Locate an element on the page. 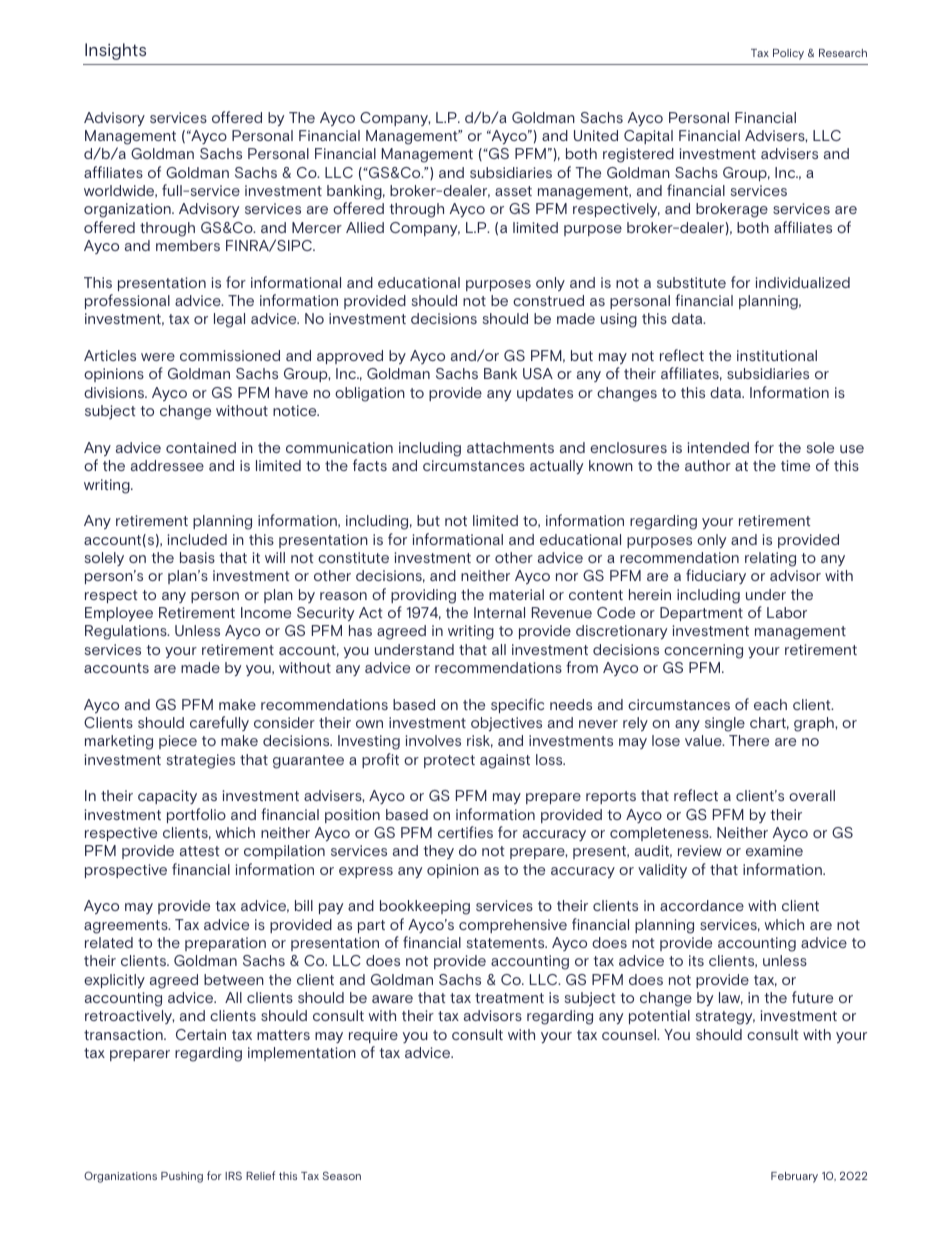 This image has width=952, height=1233. Pushing is located at coordinates (182, 1177).
